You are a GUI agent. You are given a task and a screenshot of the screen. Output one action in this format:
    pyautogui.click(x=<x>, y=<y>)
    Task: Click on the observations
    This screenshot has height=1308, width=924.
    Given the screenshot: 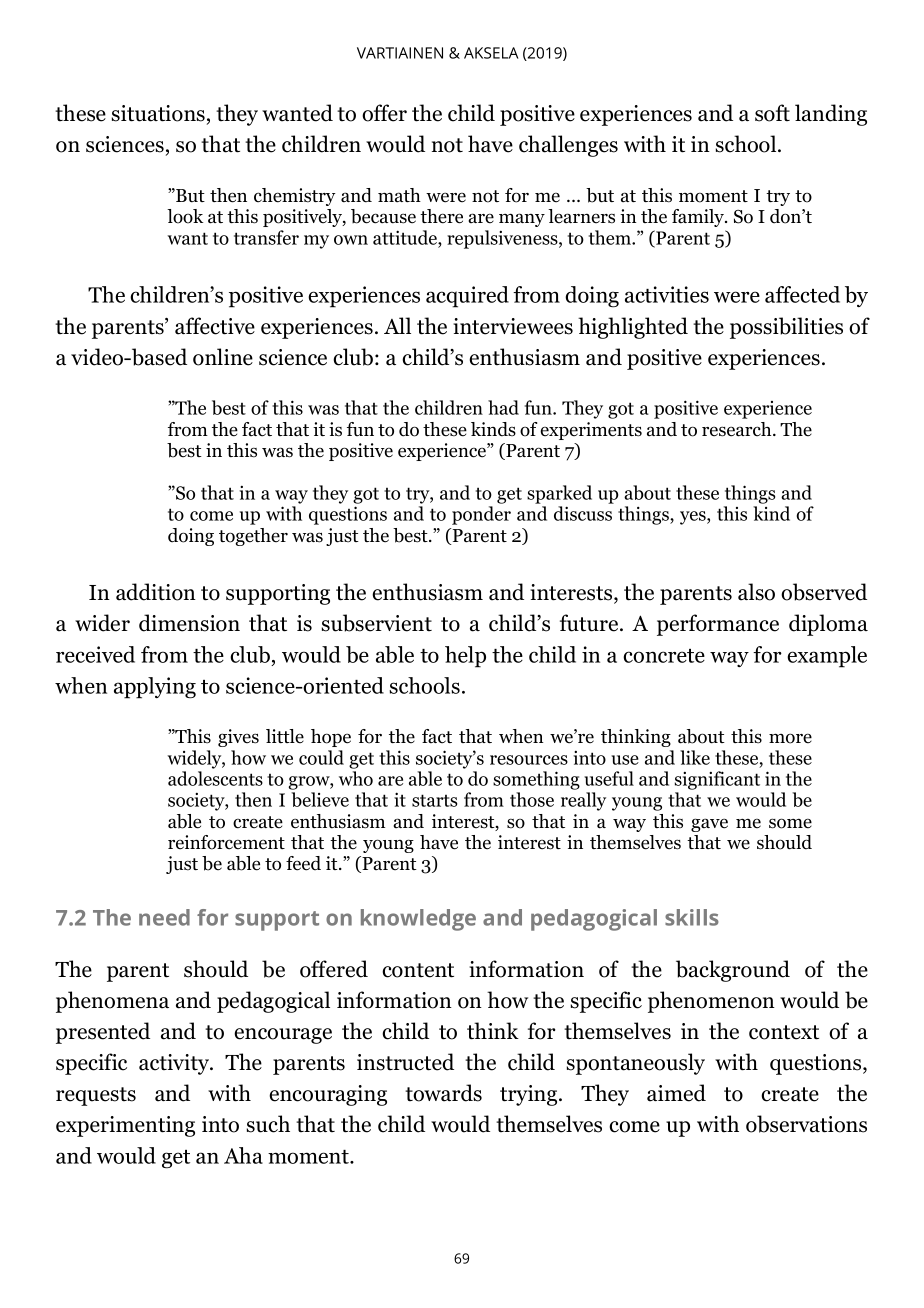 What is the action you would take?
    pyautogui.click(x=806, y=1124)
